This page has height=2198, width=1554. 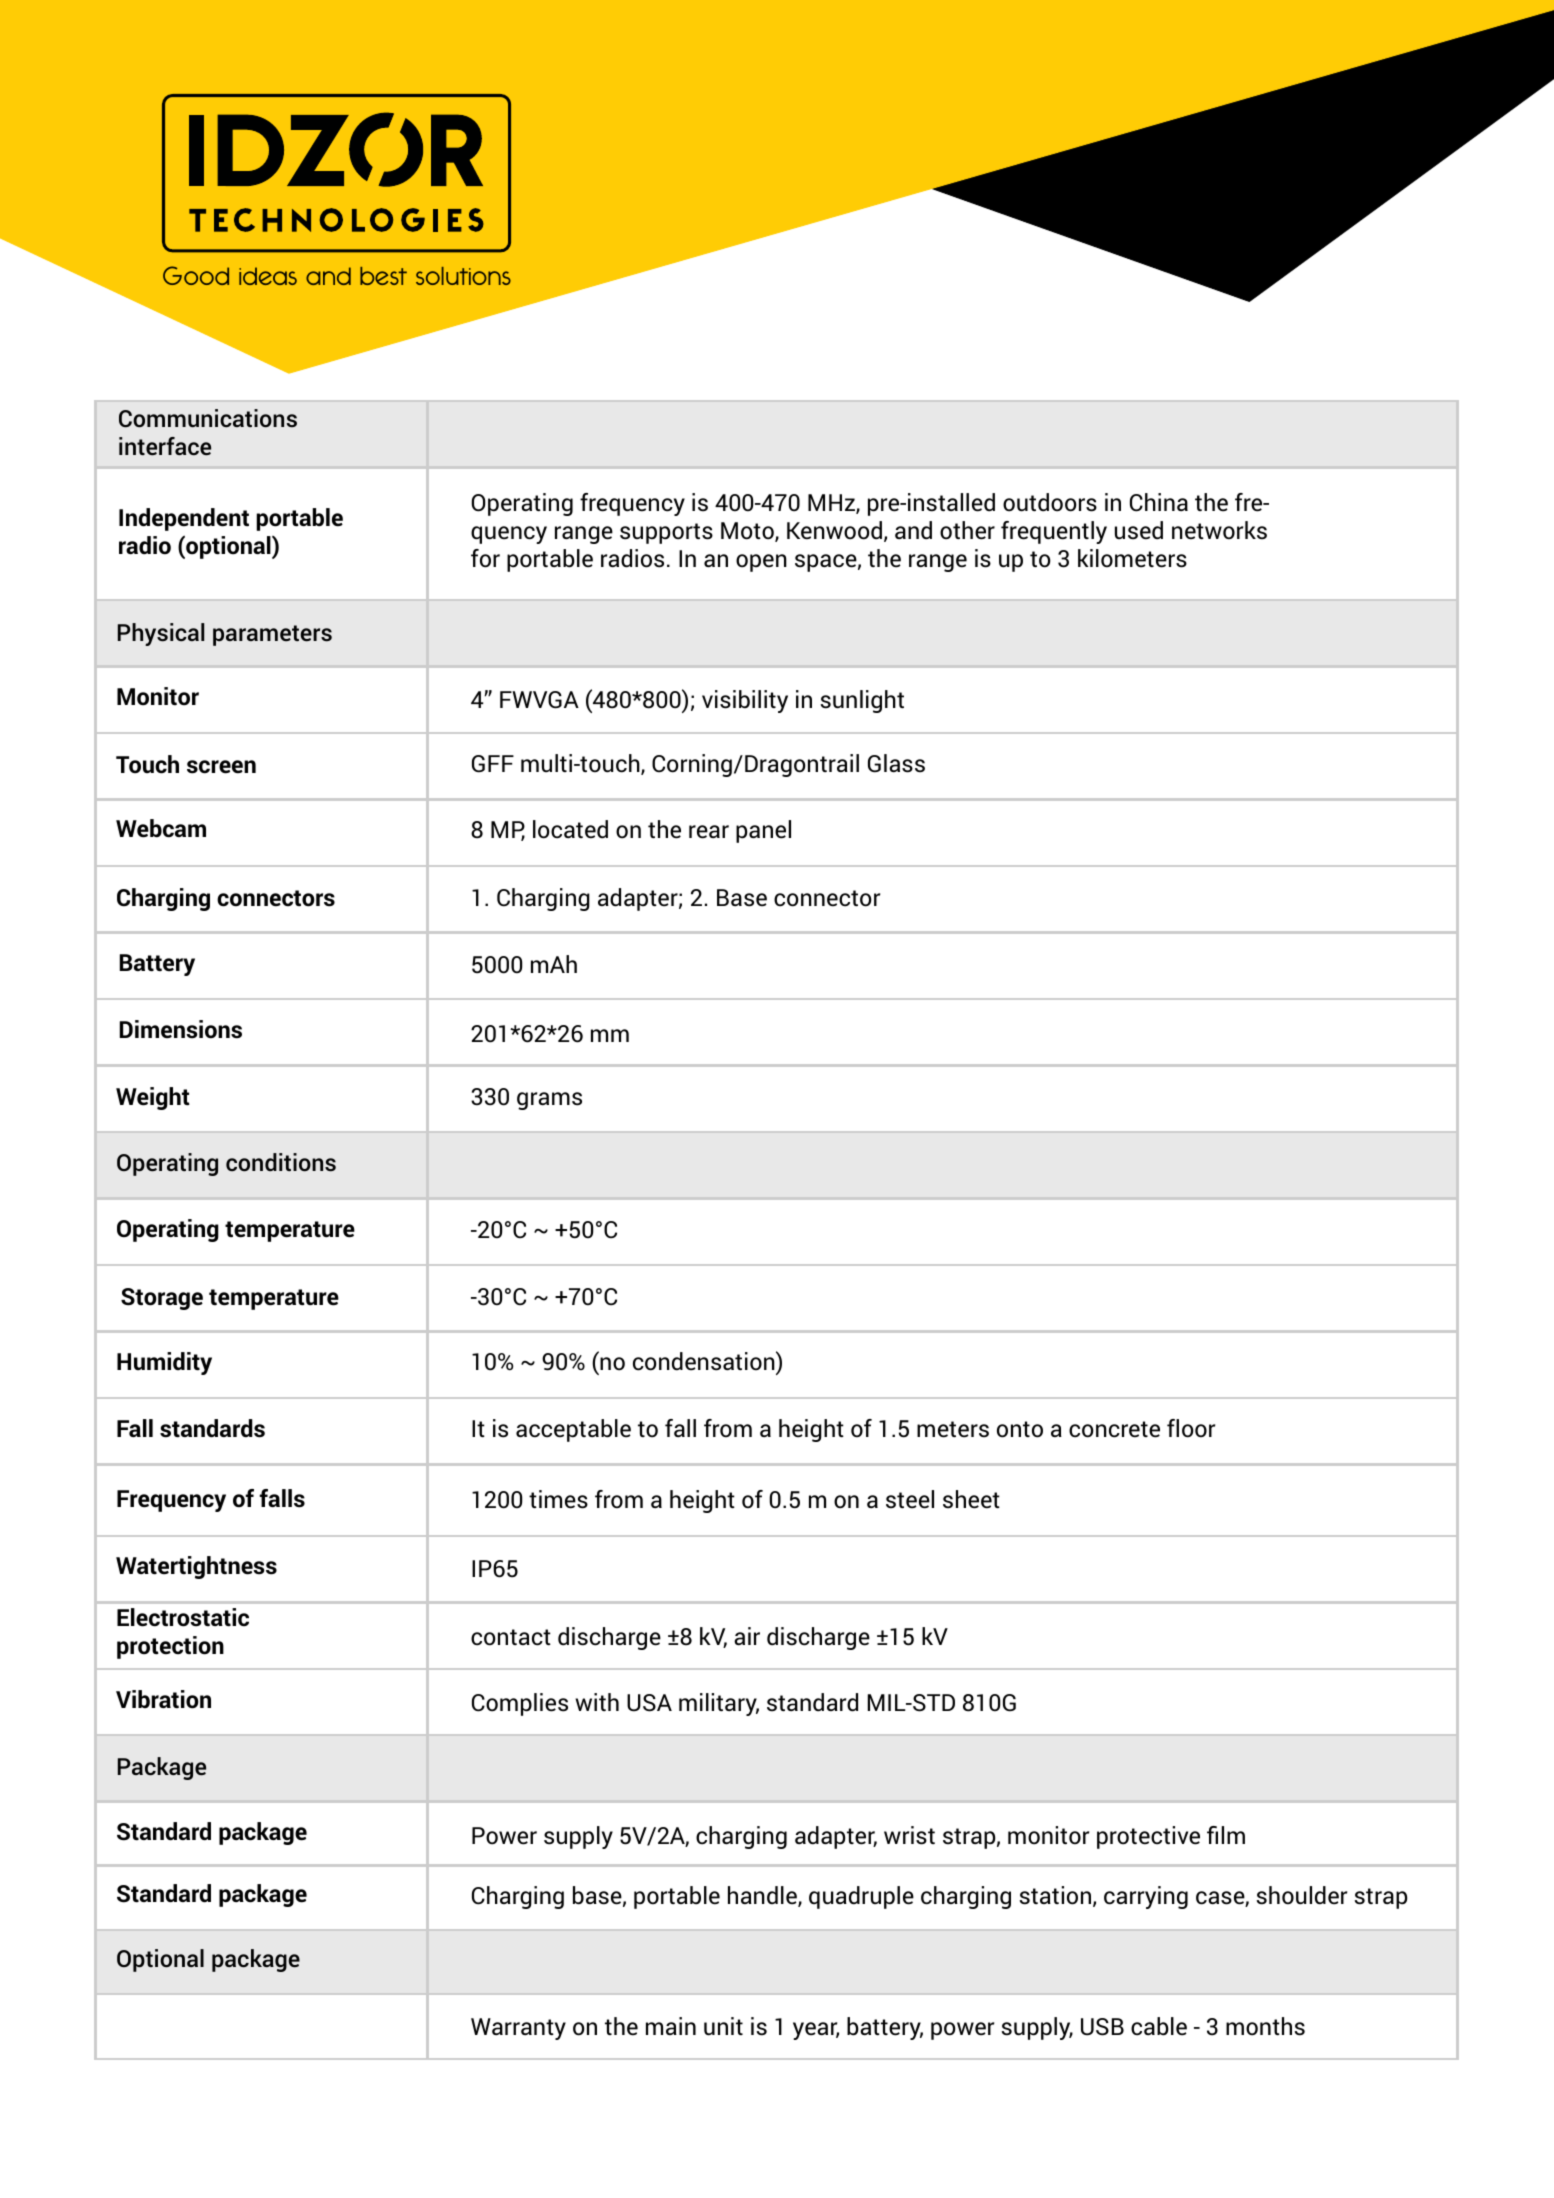 What do you see at coordinates (1191, 1428) in the page?
I see `floor` at bounding box center [1191, 1428].
